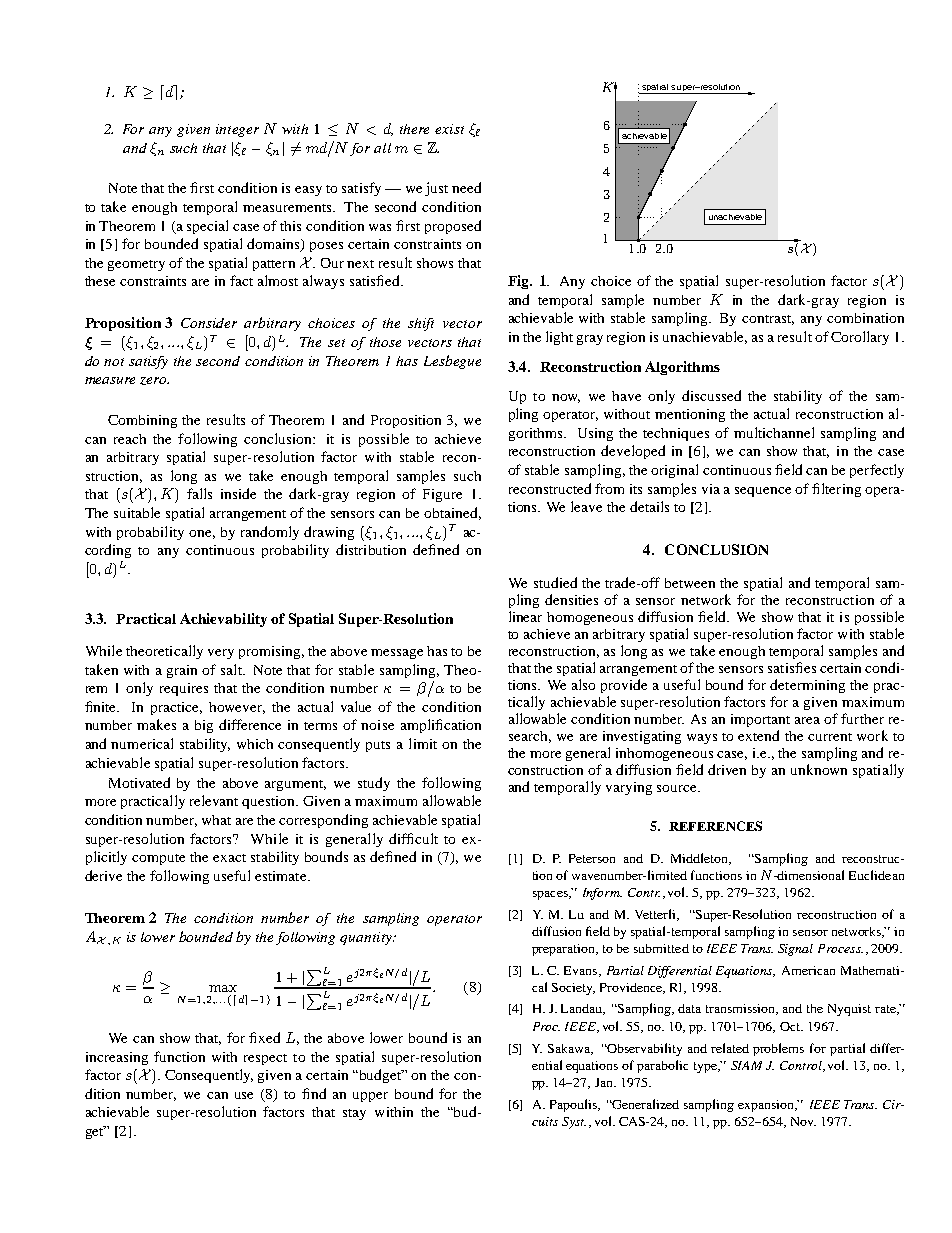 The image size is (952, 1233). I want to click on satisfies, so click(792, 667).
